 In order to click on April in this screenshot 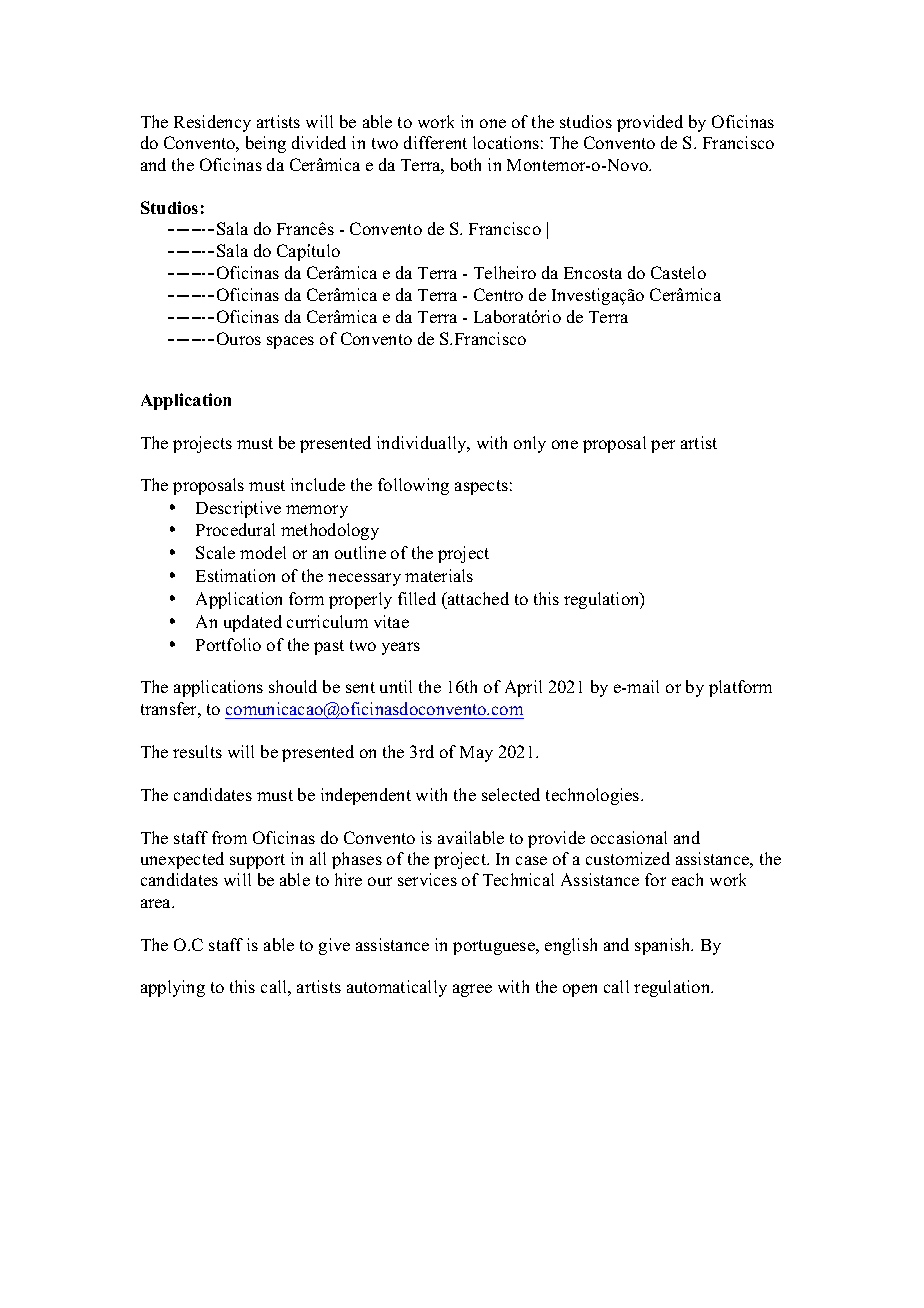, I will do `click(523, 688)`.
